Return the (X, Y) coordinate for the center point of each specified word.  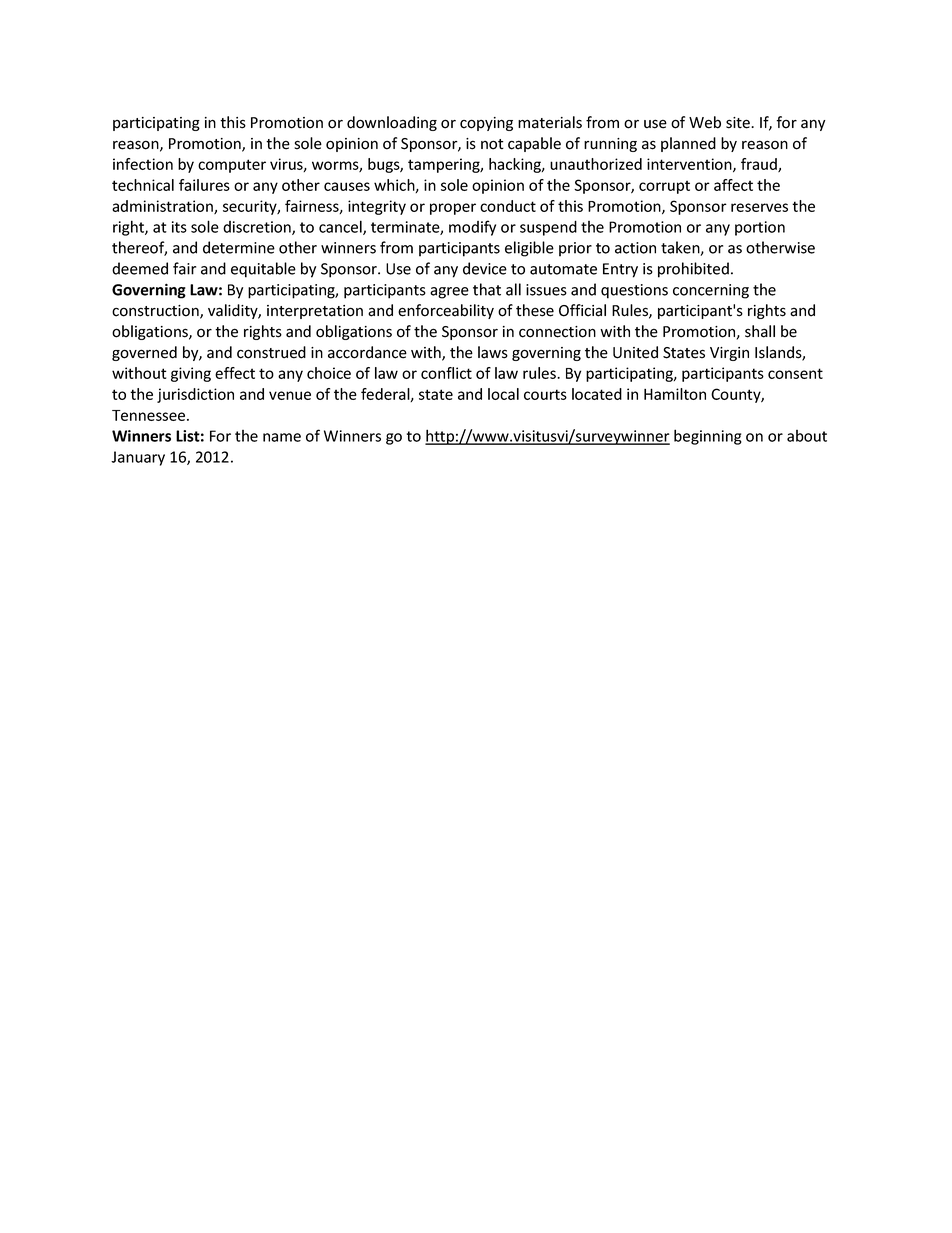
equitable (263, 270)
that (487, 289)
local (503, 394)
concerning (711, 291)
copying (486, 124)
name (282, 437)
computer (232, 166)
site (739, 123)
